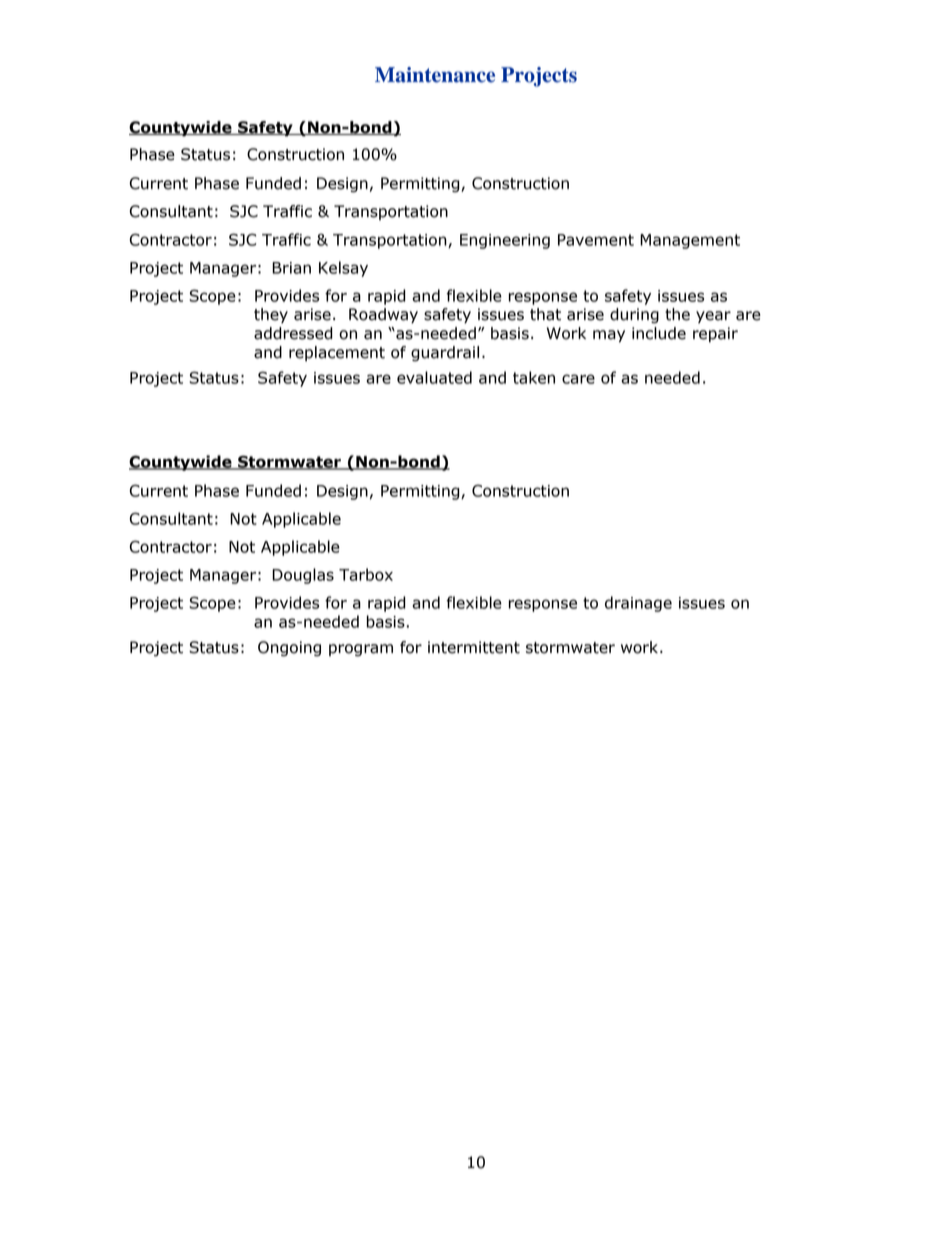 The image size is (952, 1233). Describe the element at coordinates (659, 333) in the screenshot. I see `include` at that location.
